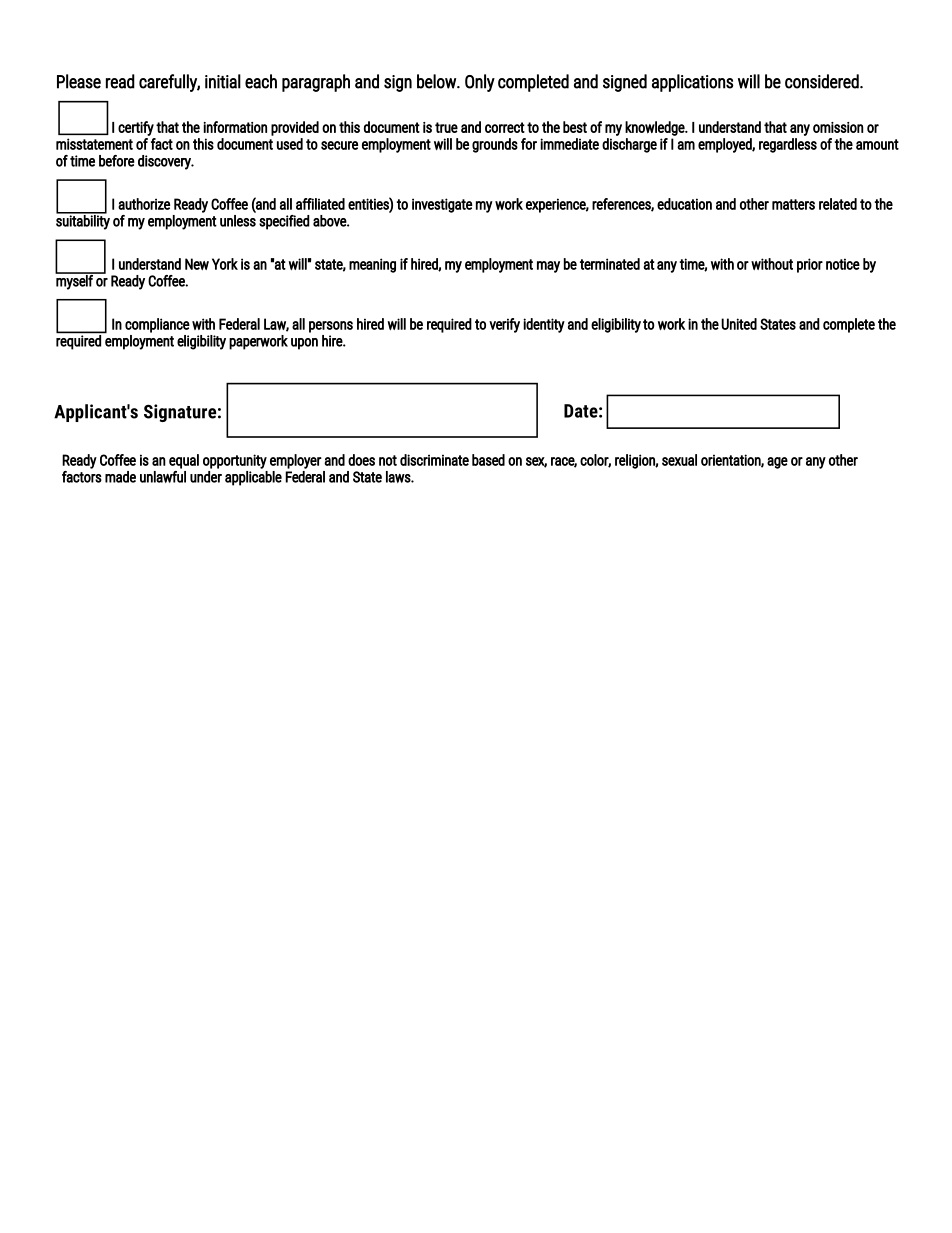  Describe the element at coordinates (184, 461) in the image. I see `equal` at that location.
